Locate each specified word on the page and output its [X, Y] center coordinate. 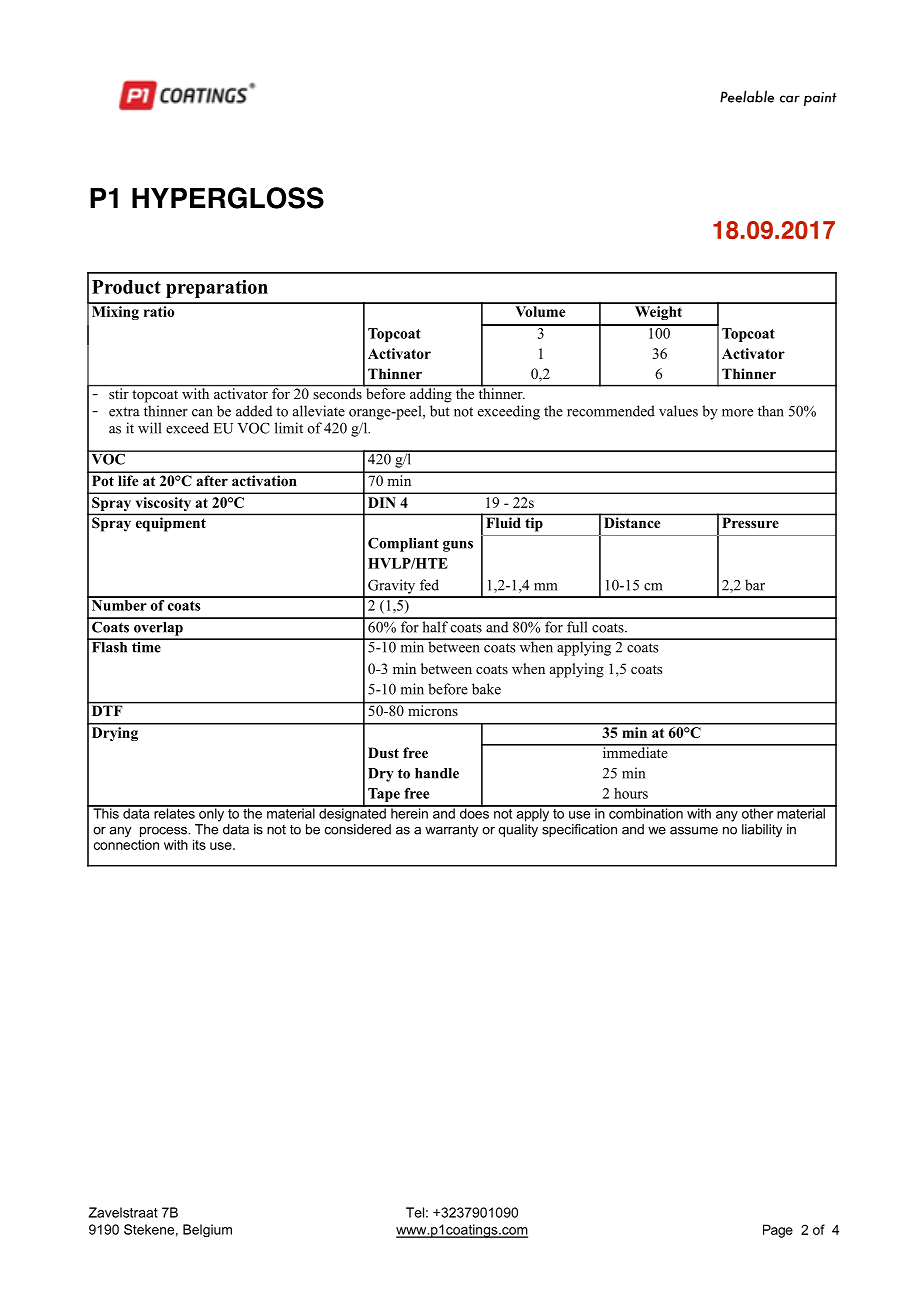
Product [126, 287]
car [790, 99]
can [202, 413]
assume [694, 831]
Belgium [207, 1230]
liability [762, 830]
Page [778, 1231]
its [199, 844]
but [440, 411]
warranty [451, 831]
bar [755, 585]
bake [486, 689]
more [737, 413]
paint [820, 99]
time [146, 646]
